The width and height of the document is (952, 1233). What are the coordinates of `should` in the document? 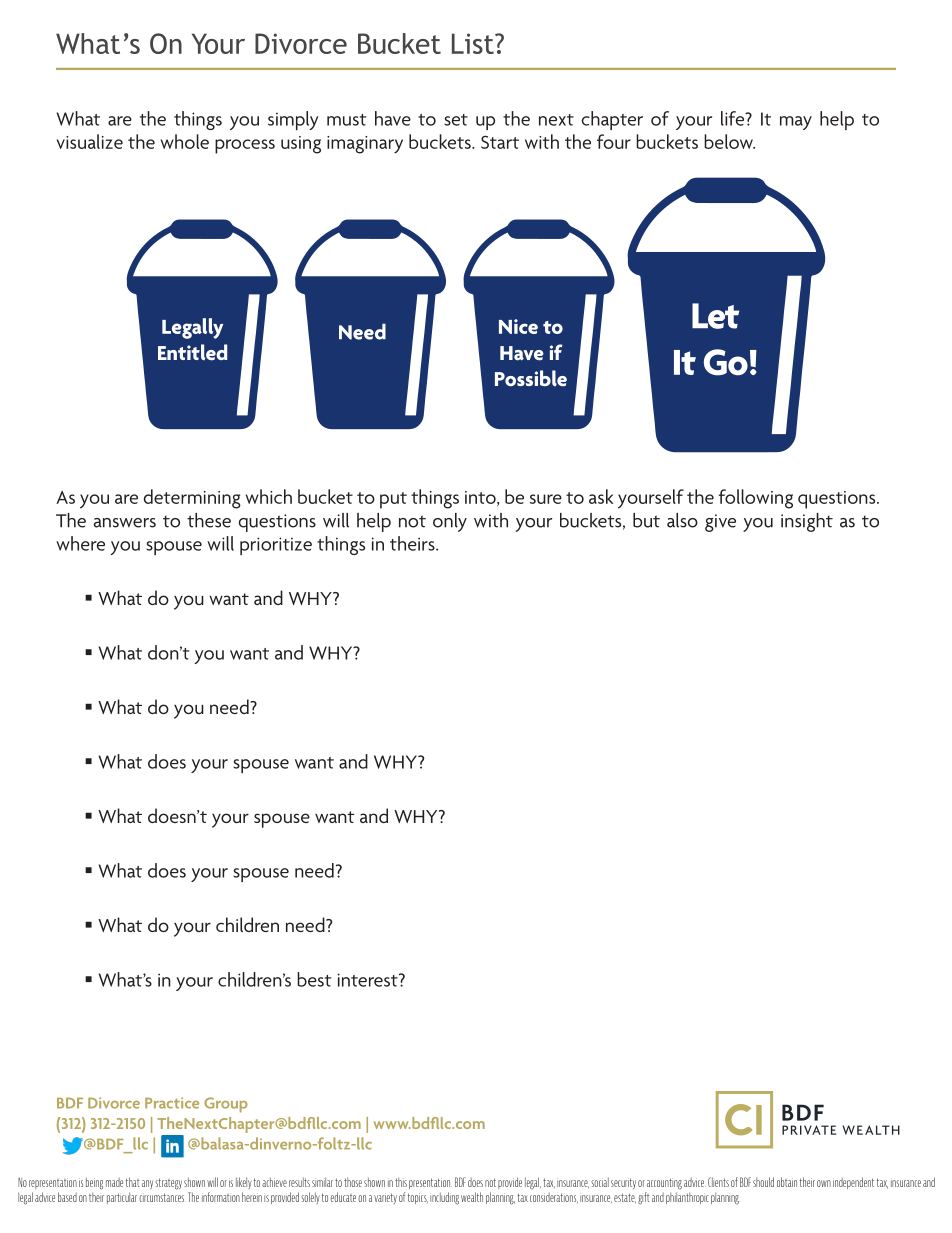 It's located at (763, 1182).
